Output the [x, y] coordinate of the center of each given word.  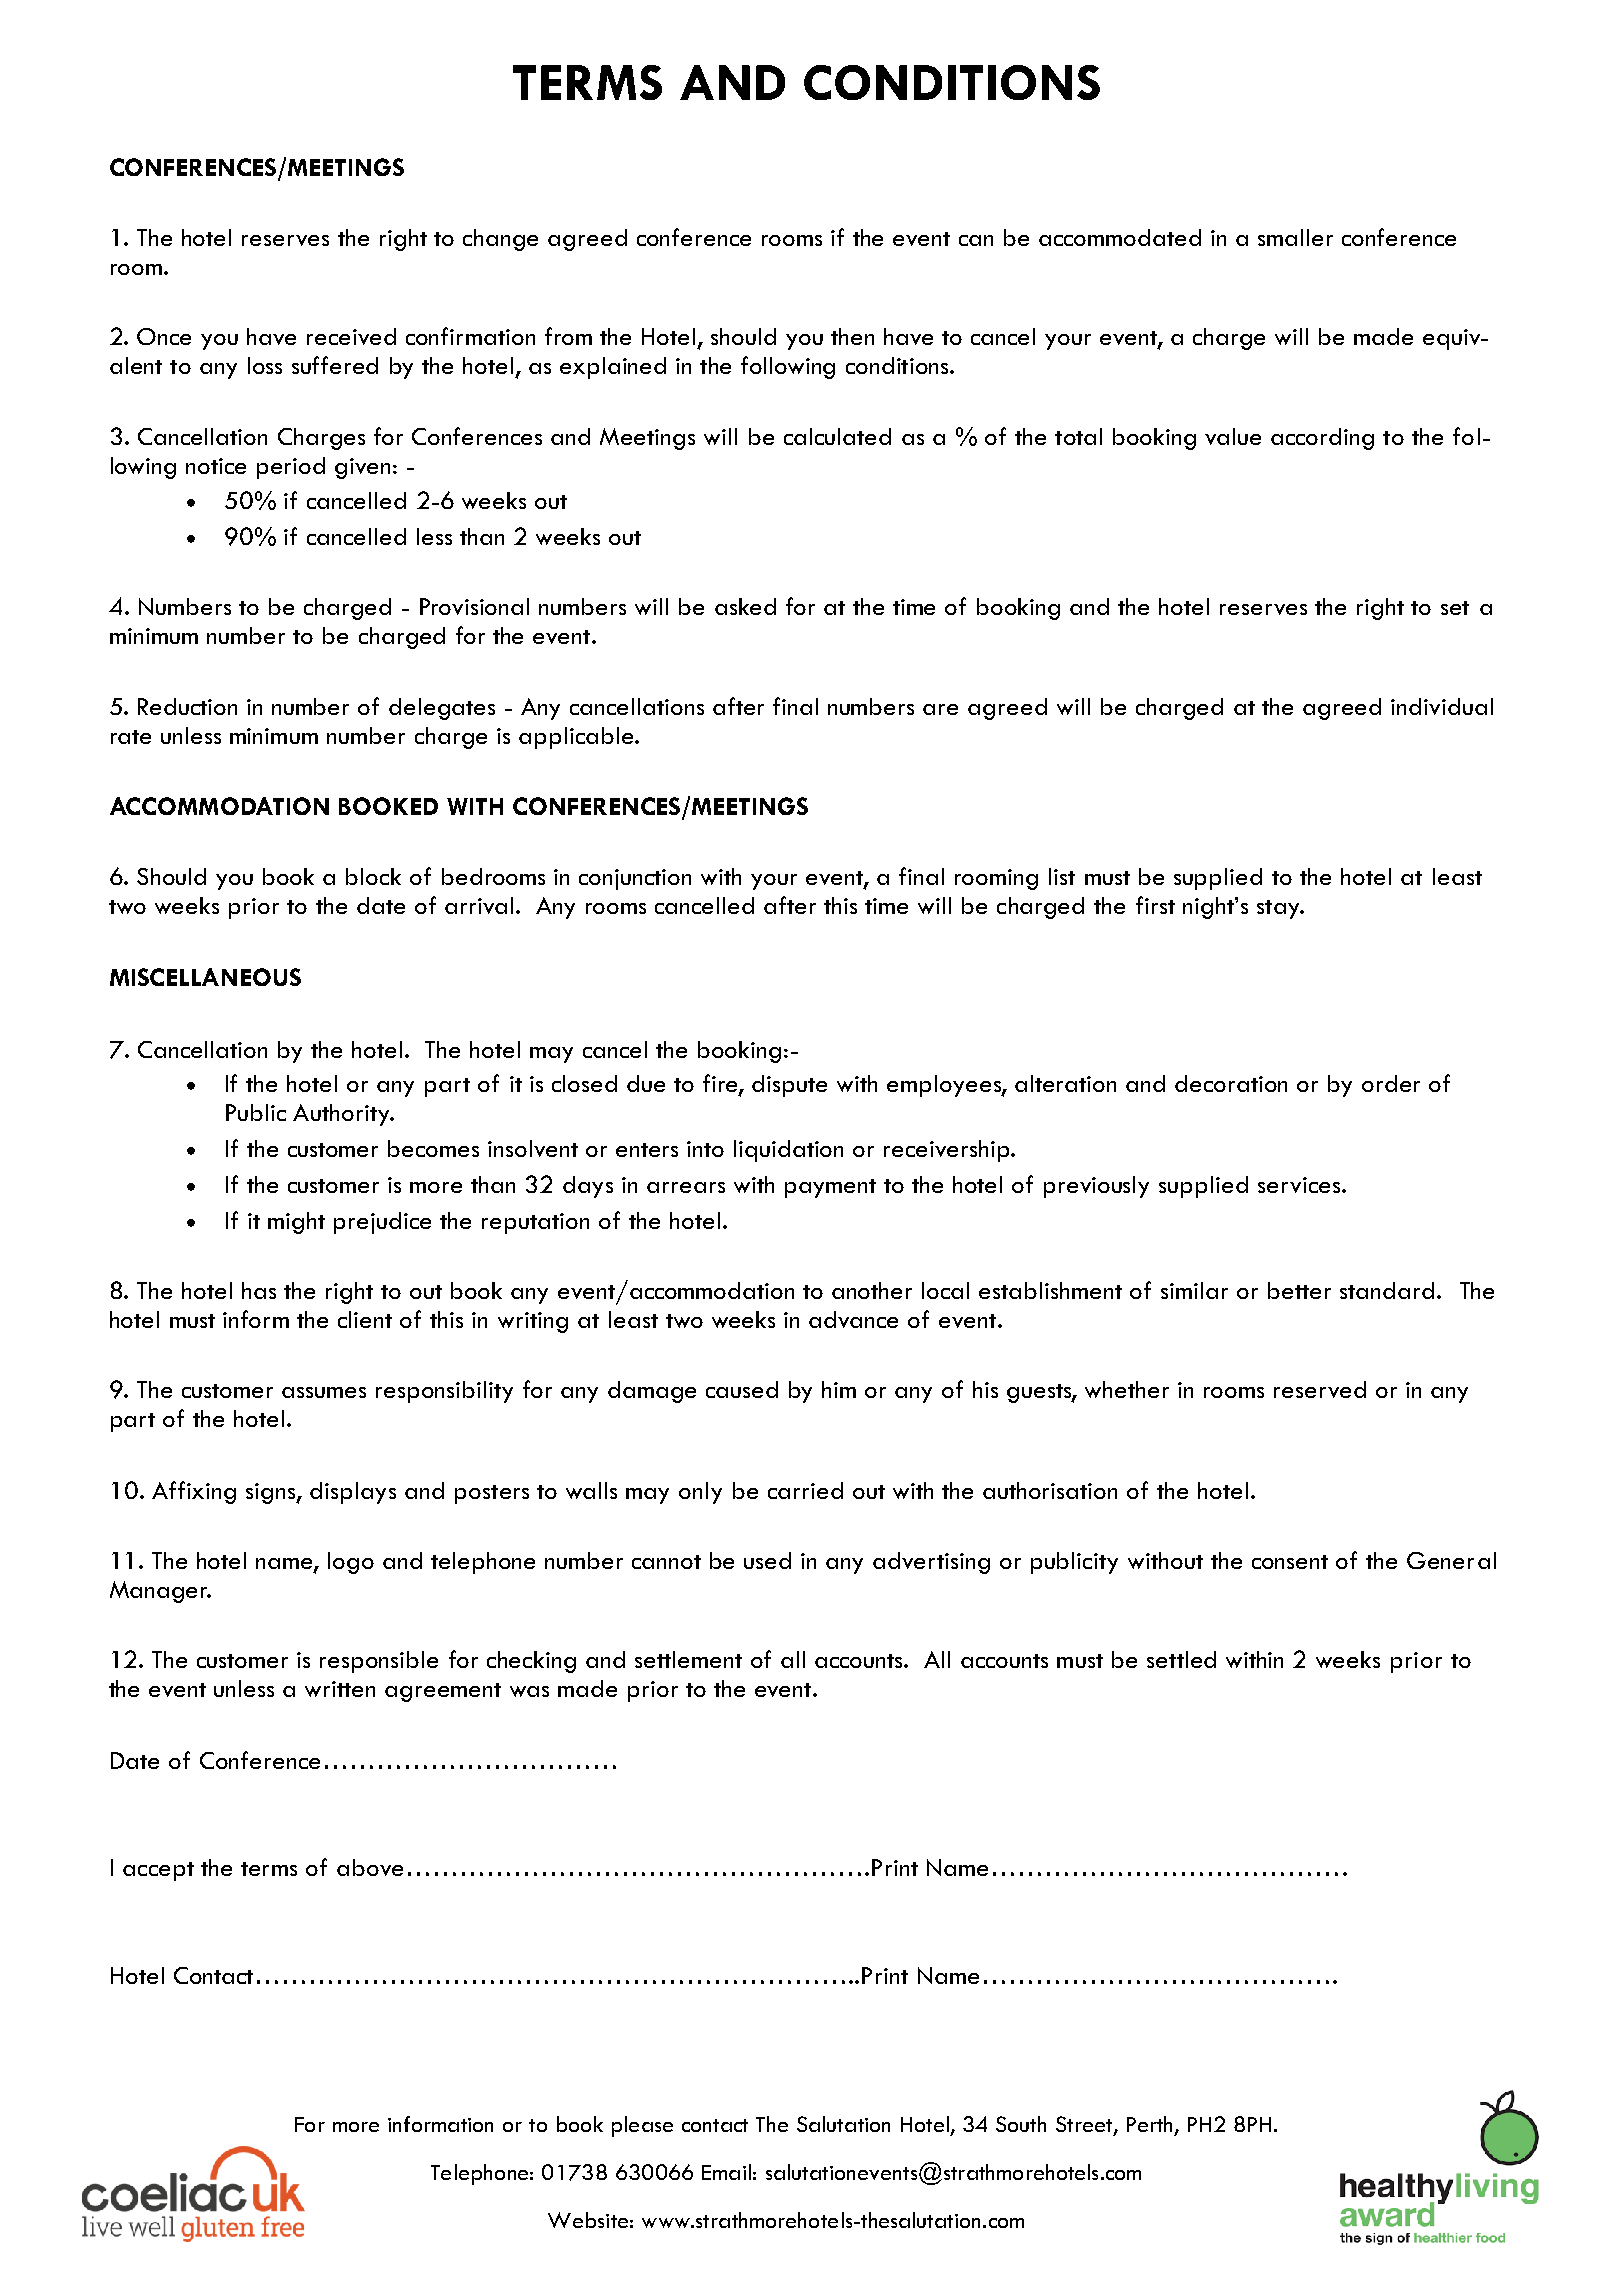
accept [158, 1871]
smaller [1295, 237]
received [351, 336]
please [642, 2126]
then [852, 336]
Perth [1151, 2125]
